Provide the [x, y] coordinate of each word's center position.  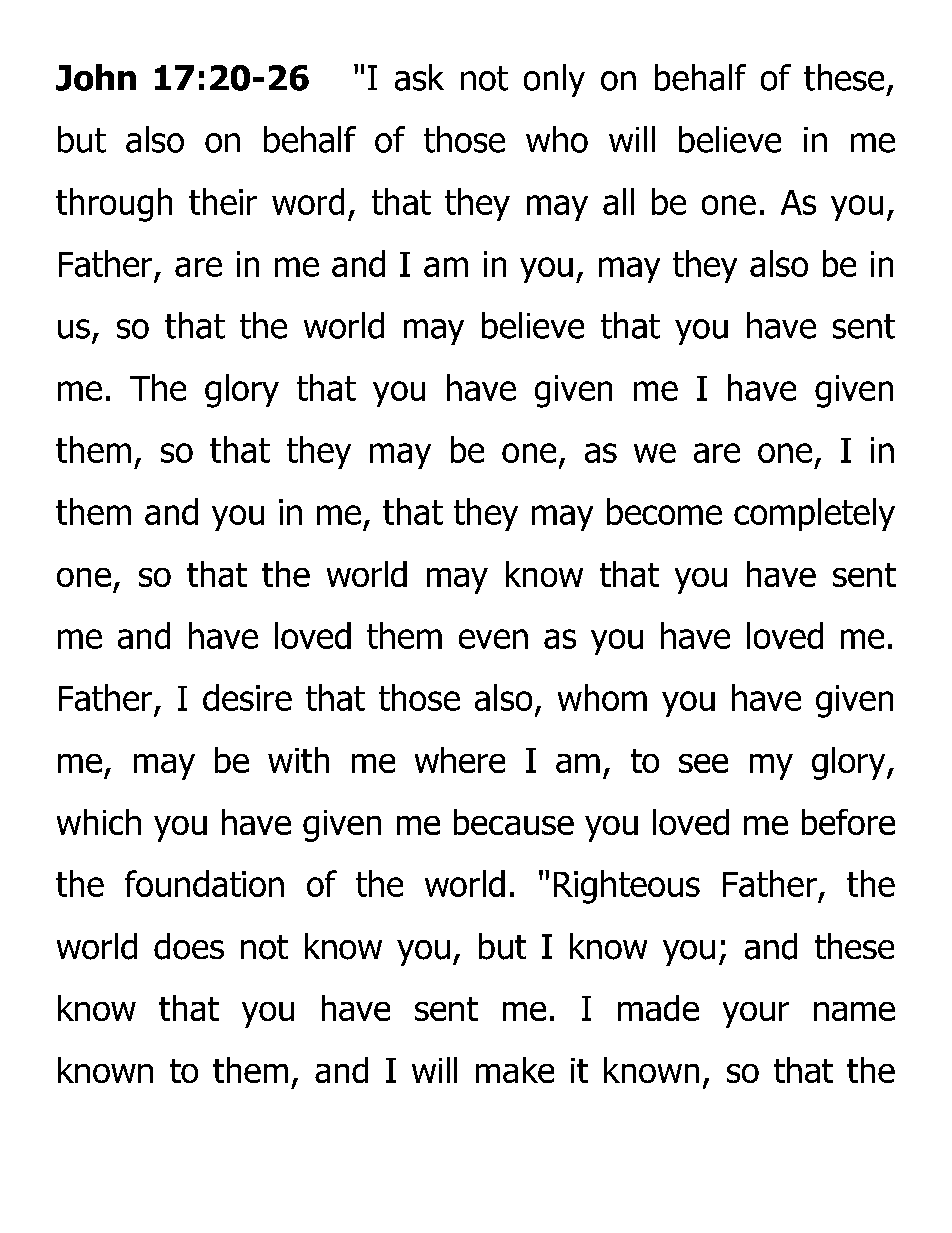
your [756, 1015]
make [515, 1070]
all [618, 201]
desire [247, 697]
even [493, 639]
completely [814, 514]
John [96, 77]
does [189, 946]
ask [419, 77]
